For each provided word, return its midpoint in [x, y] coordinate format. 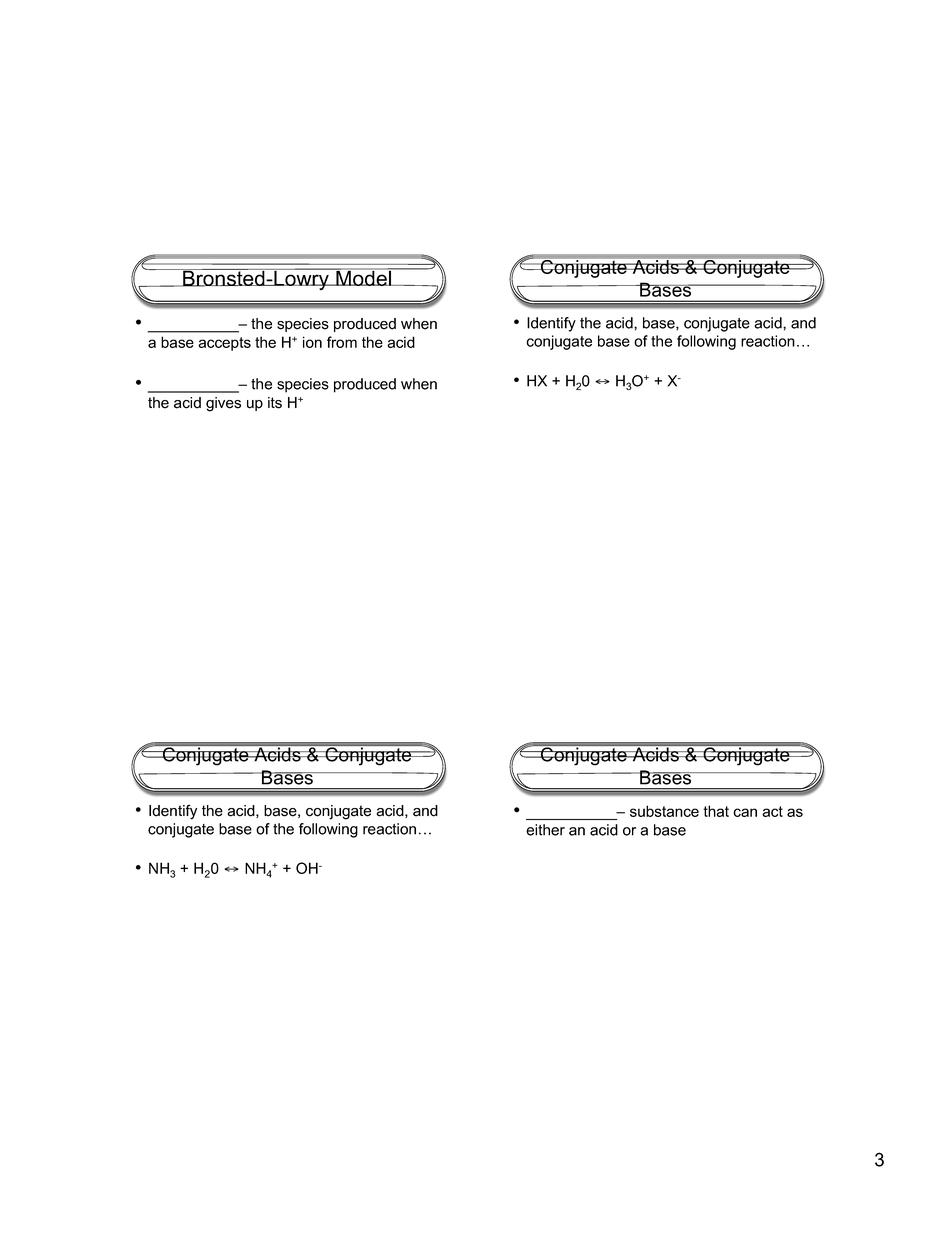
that [716, 811]
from [342, 342]
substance [664, 811]
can [745, 812]
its [275, 403]
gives [223, 404]
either [545, 830]
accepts [224, 344]
